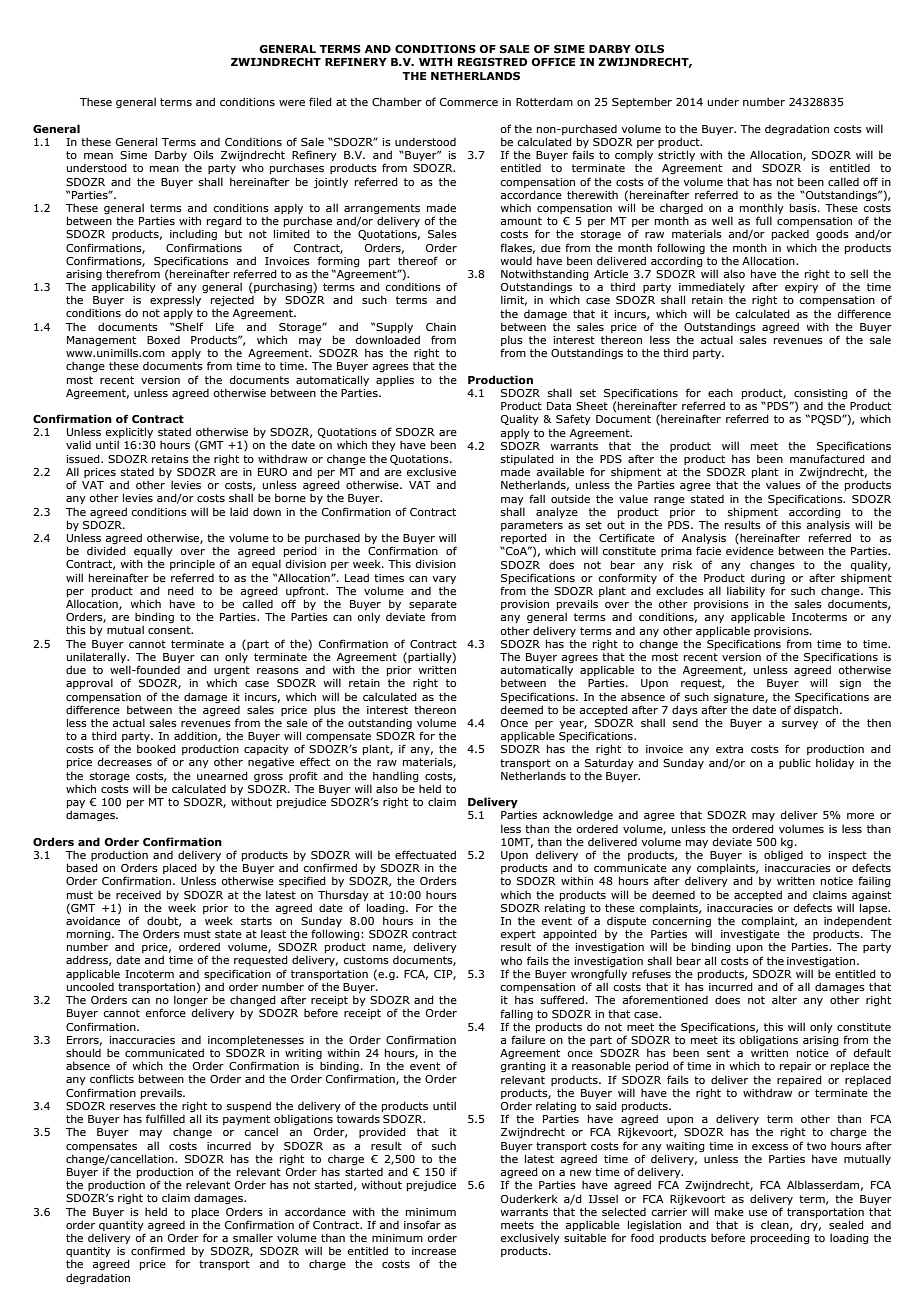  Describe the element at coordinates (780, 1238) in the screenshot. I see `proceeding` at that location.
